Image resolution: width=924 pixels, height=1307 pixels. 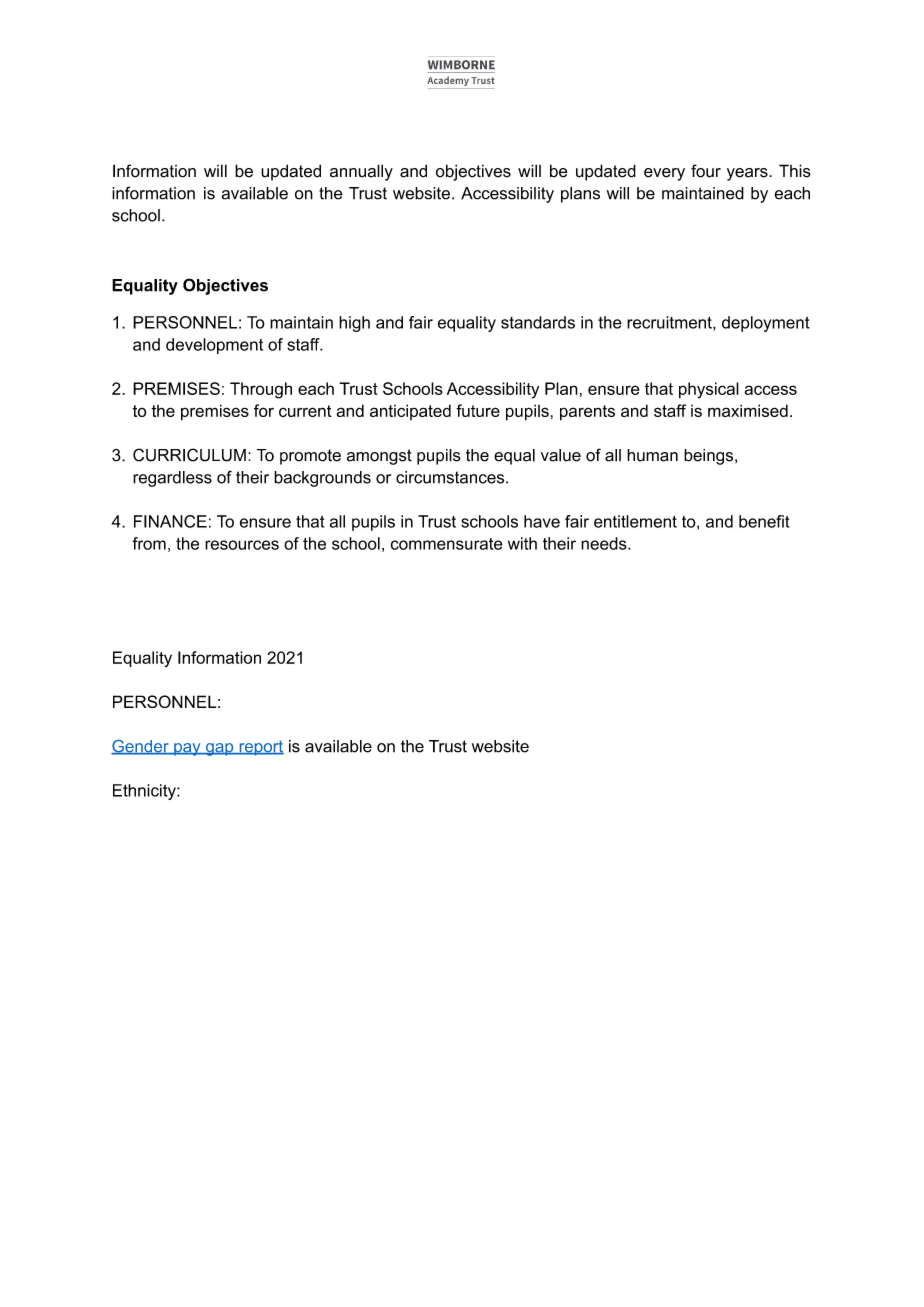 What do you see at coordinates (219, 749) in the page?
I see `gap` at bounding box center [219, 749].
